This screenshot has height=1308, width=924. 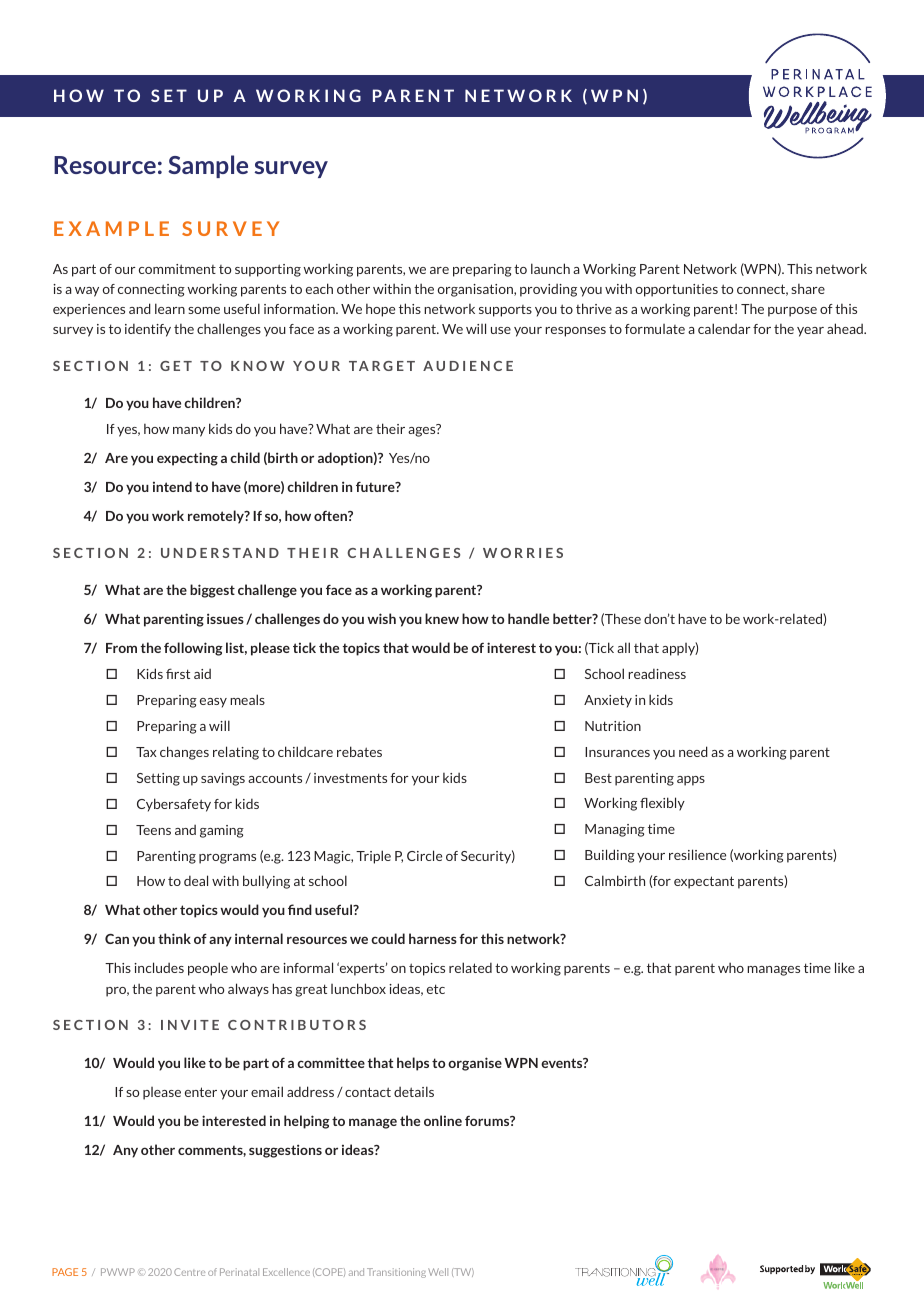 What do you see at coordinates (810, 332) in the screenshot?
I see `year` at bounding box center [810, 332].
